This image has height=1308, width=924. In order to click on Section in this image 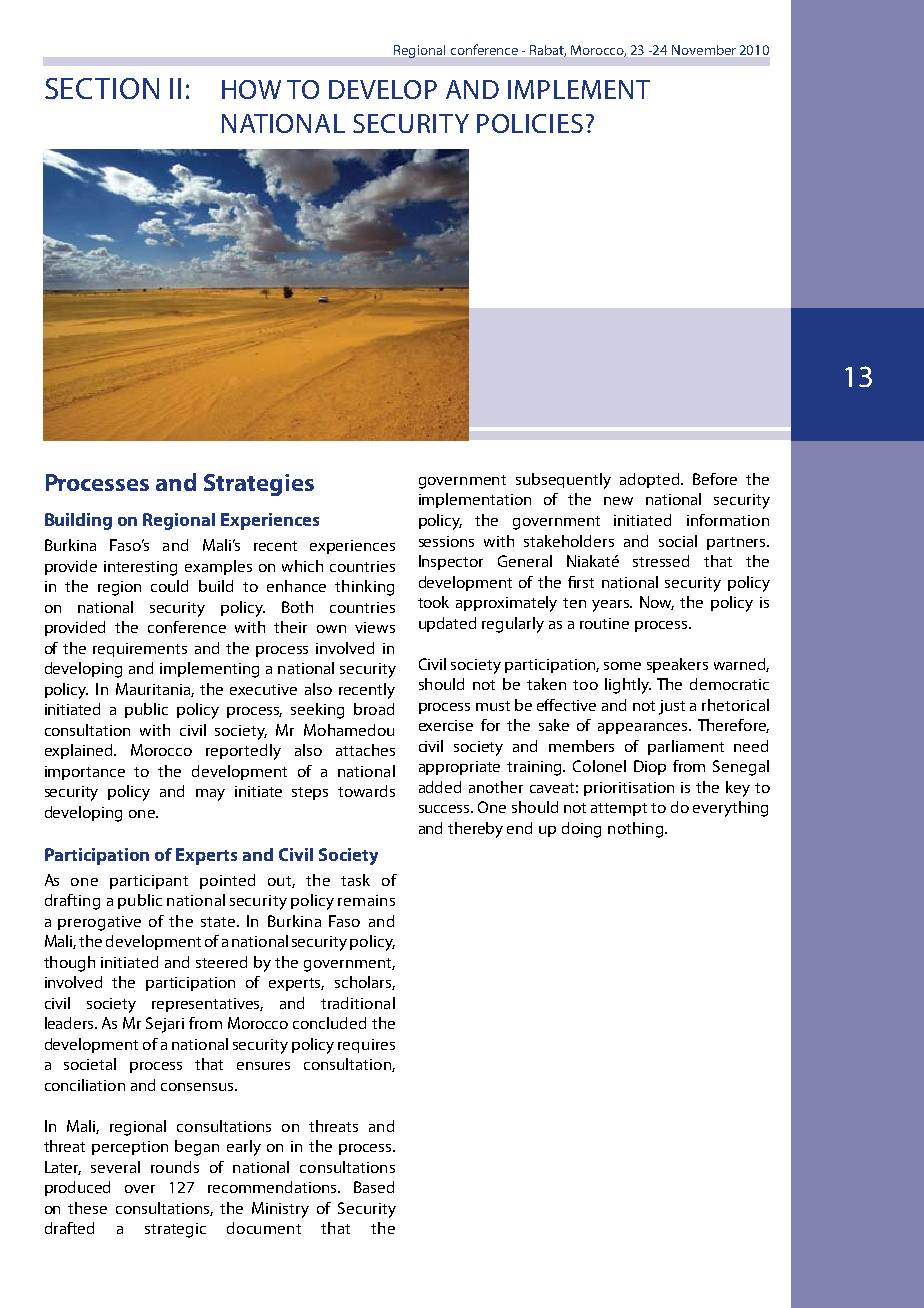, I will do `click(102, 88)`.
